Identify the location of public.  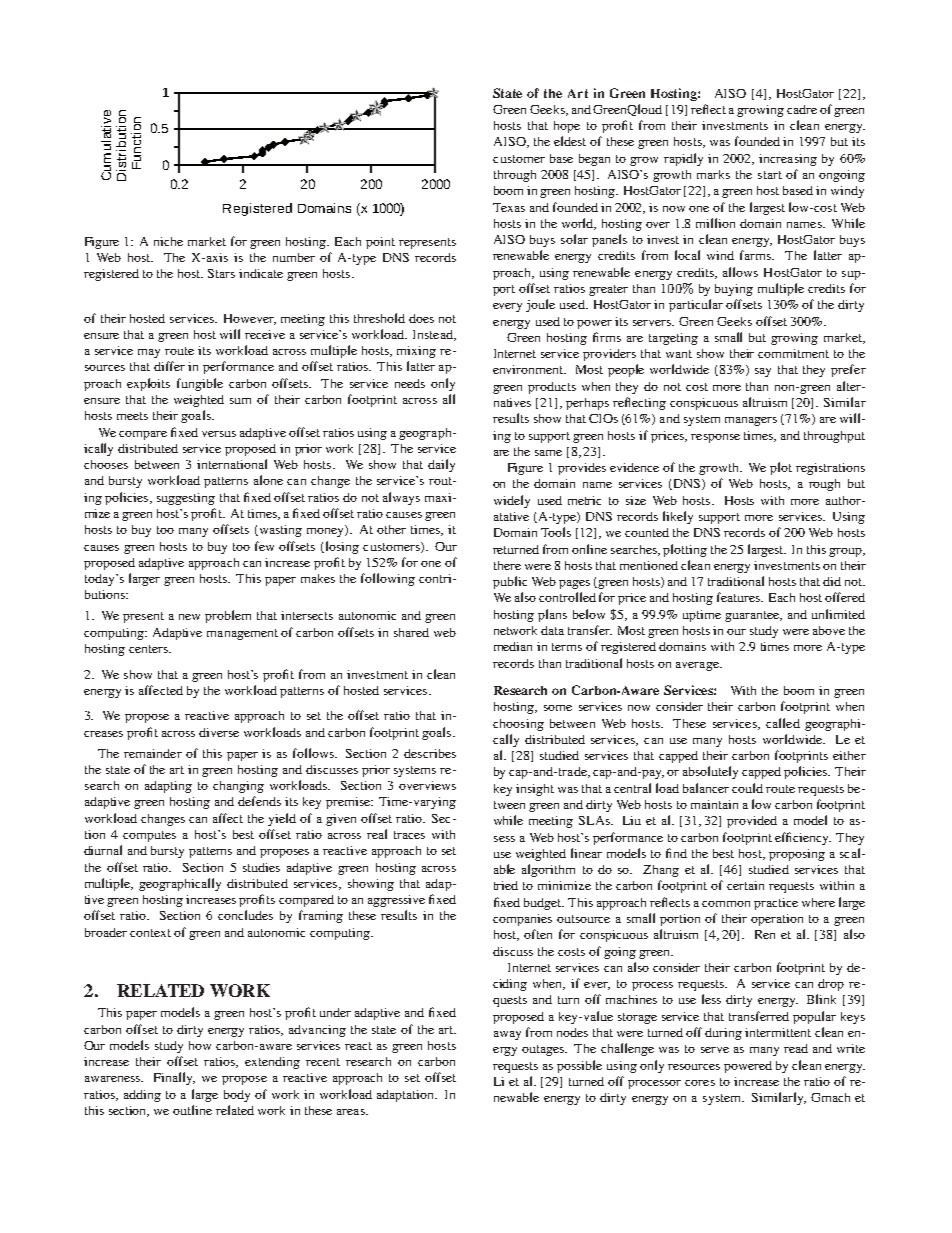
(510, 582).
